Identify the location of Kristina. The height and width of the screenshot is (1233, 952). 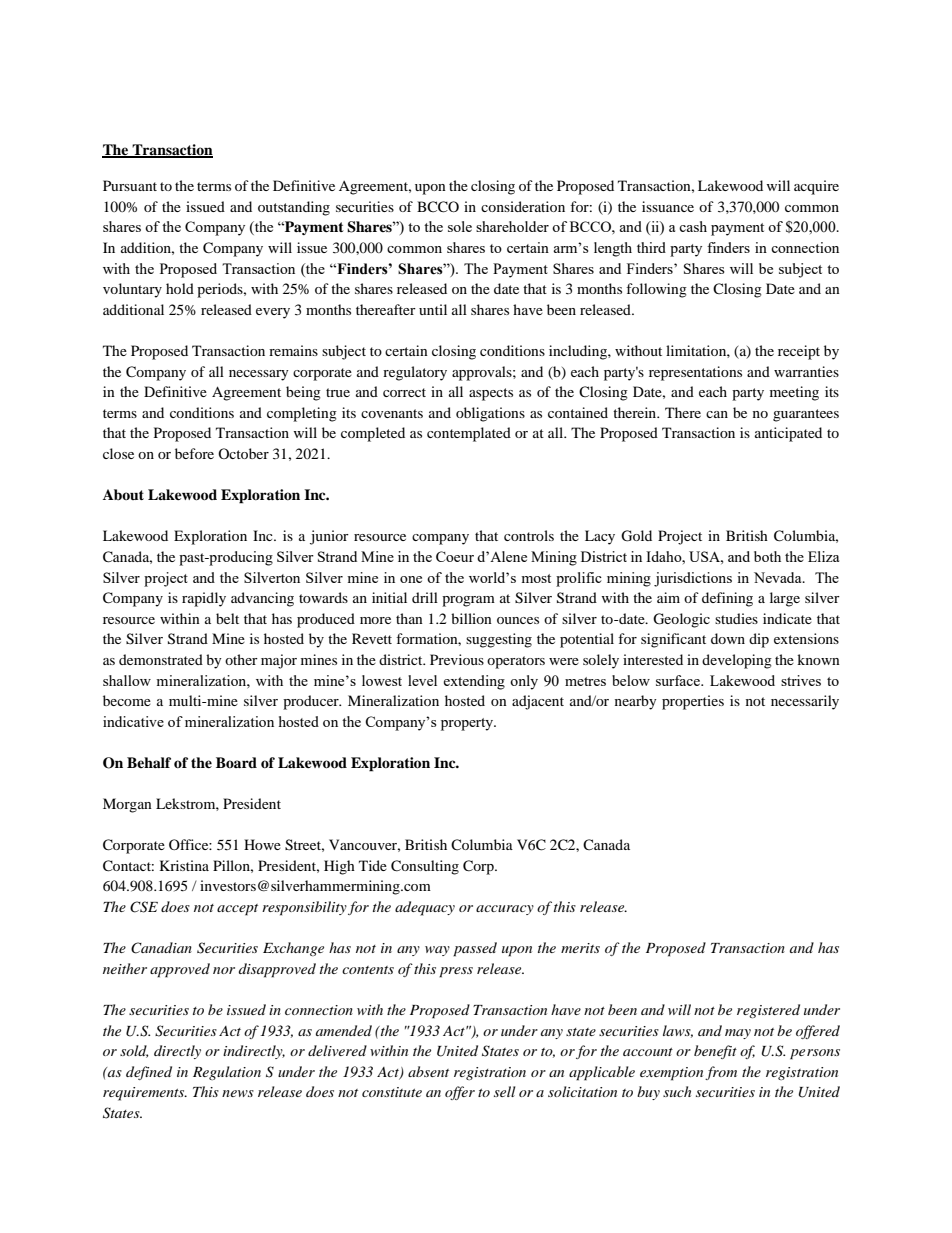
(184, 865).
